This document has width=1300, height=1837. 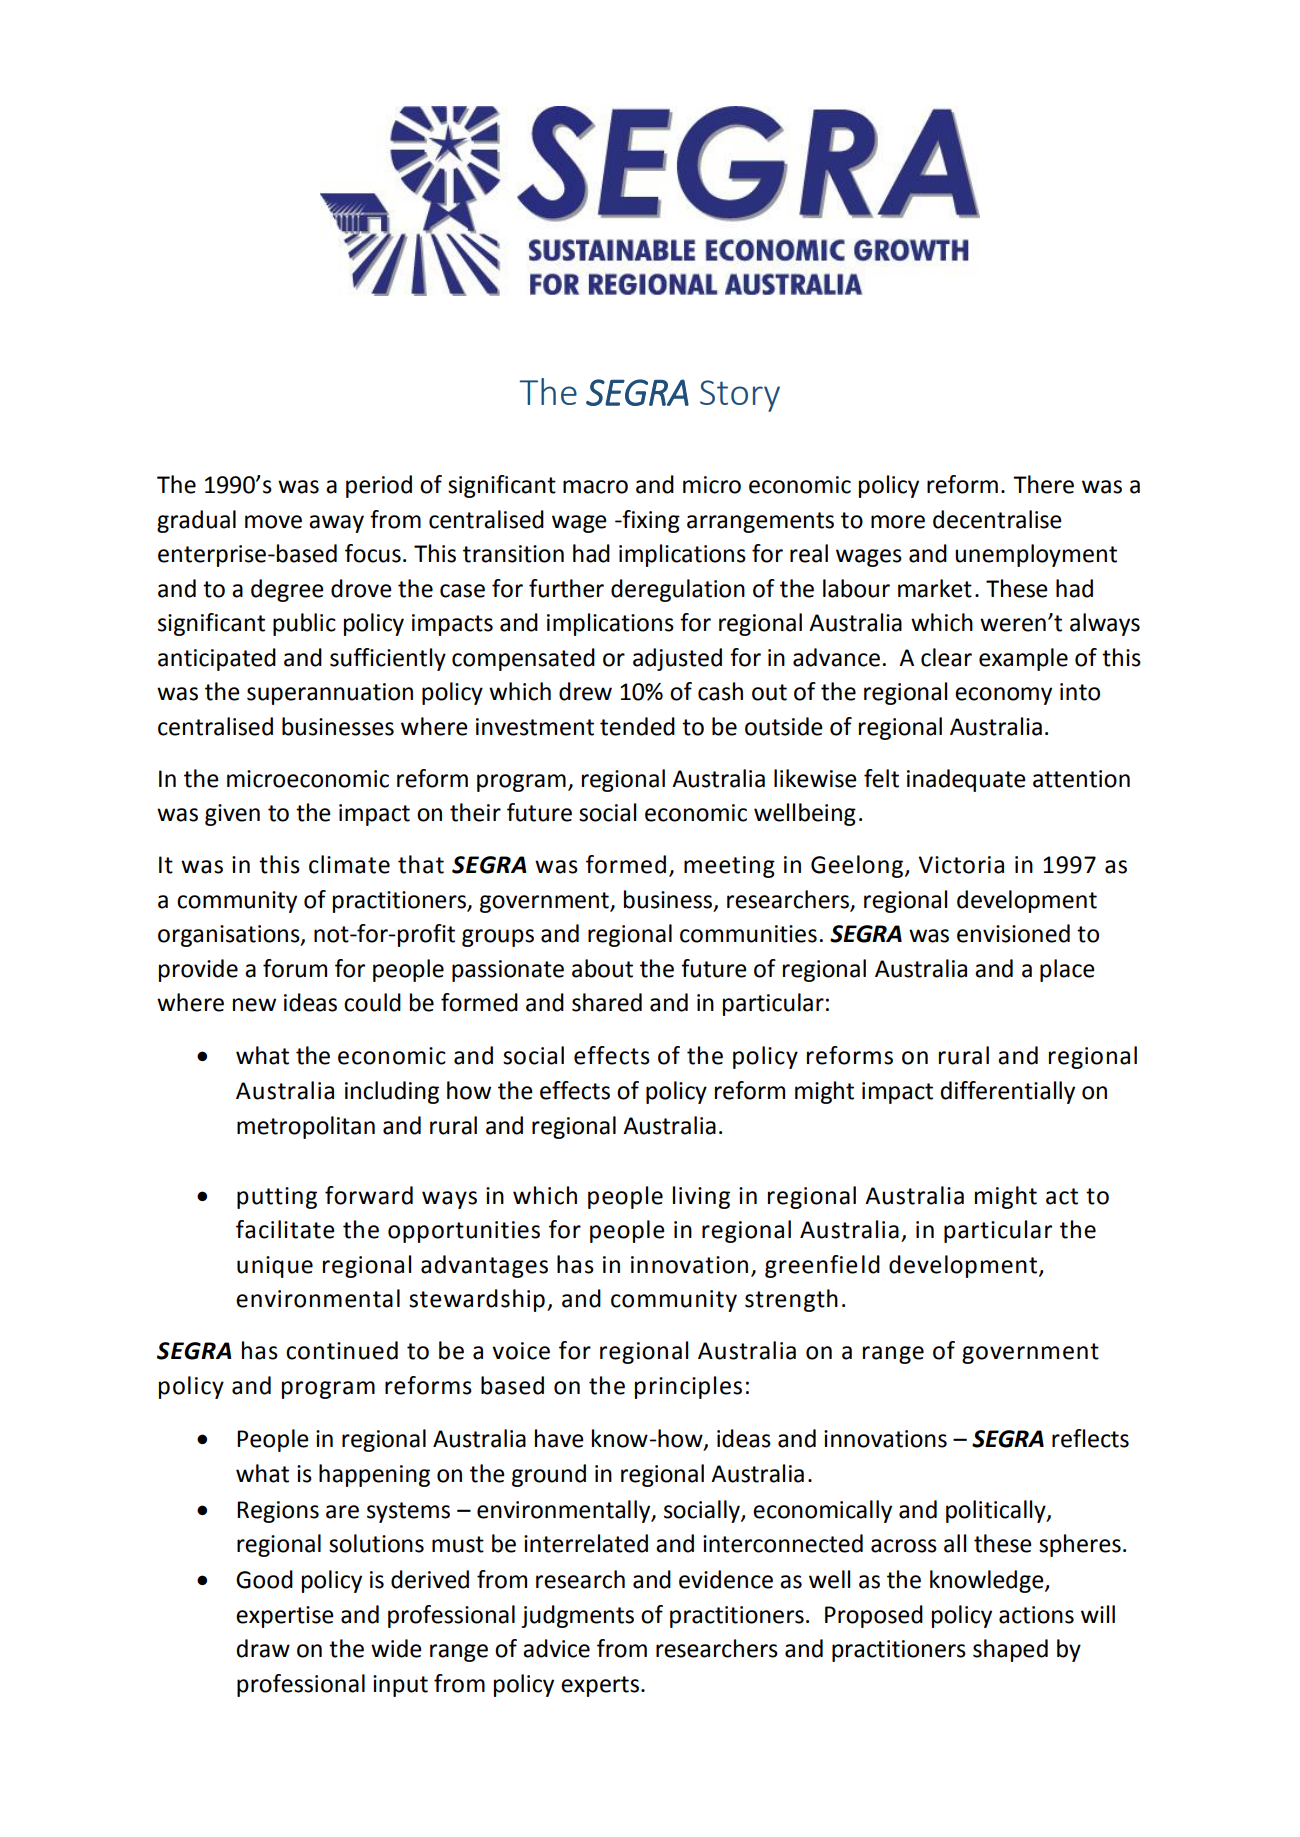 I want to click on shaped, so click(x=1010, y=1650).
